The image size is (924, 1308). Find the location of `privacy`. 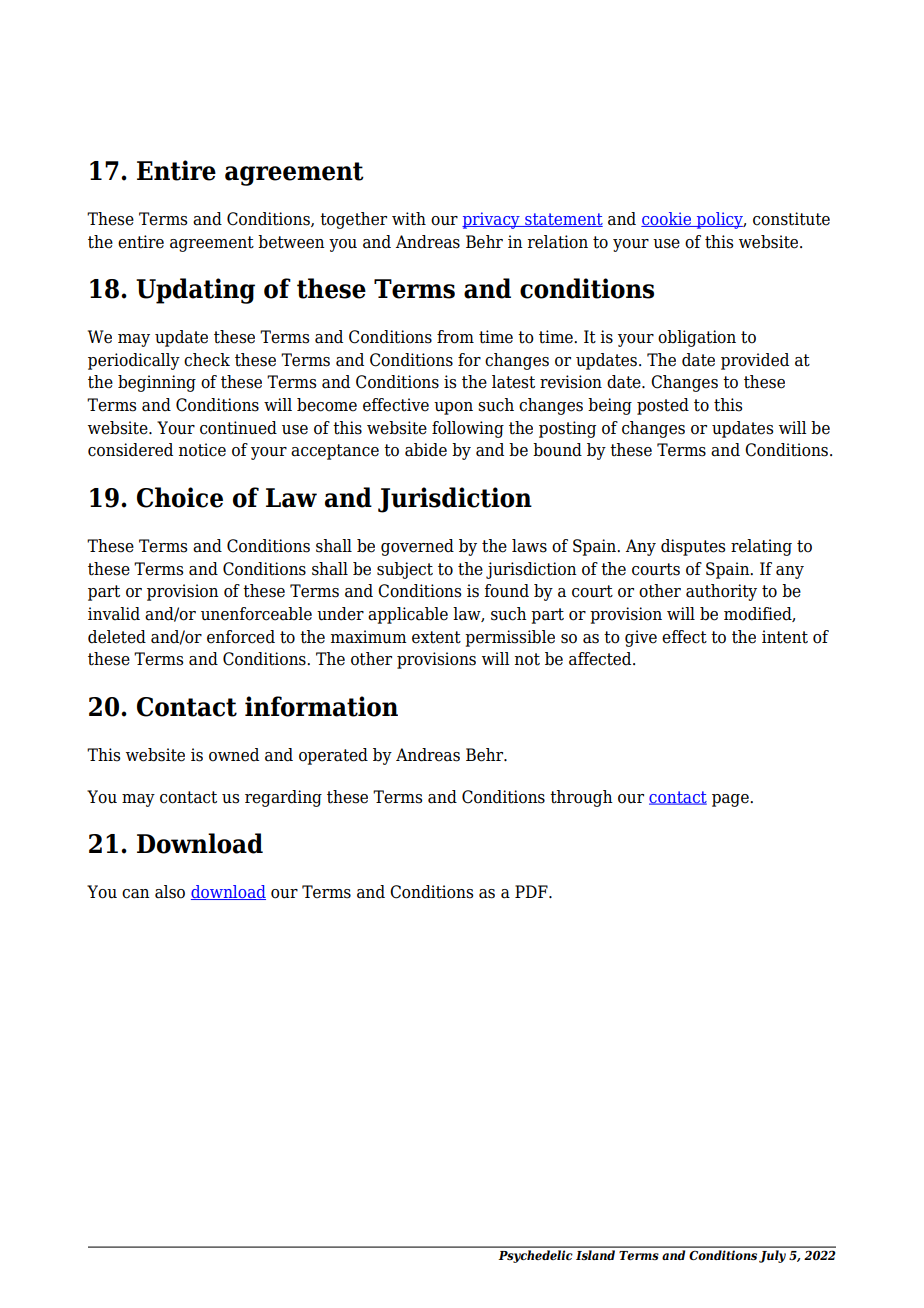

privacy is located at coordinates (492, 220).
